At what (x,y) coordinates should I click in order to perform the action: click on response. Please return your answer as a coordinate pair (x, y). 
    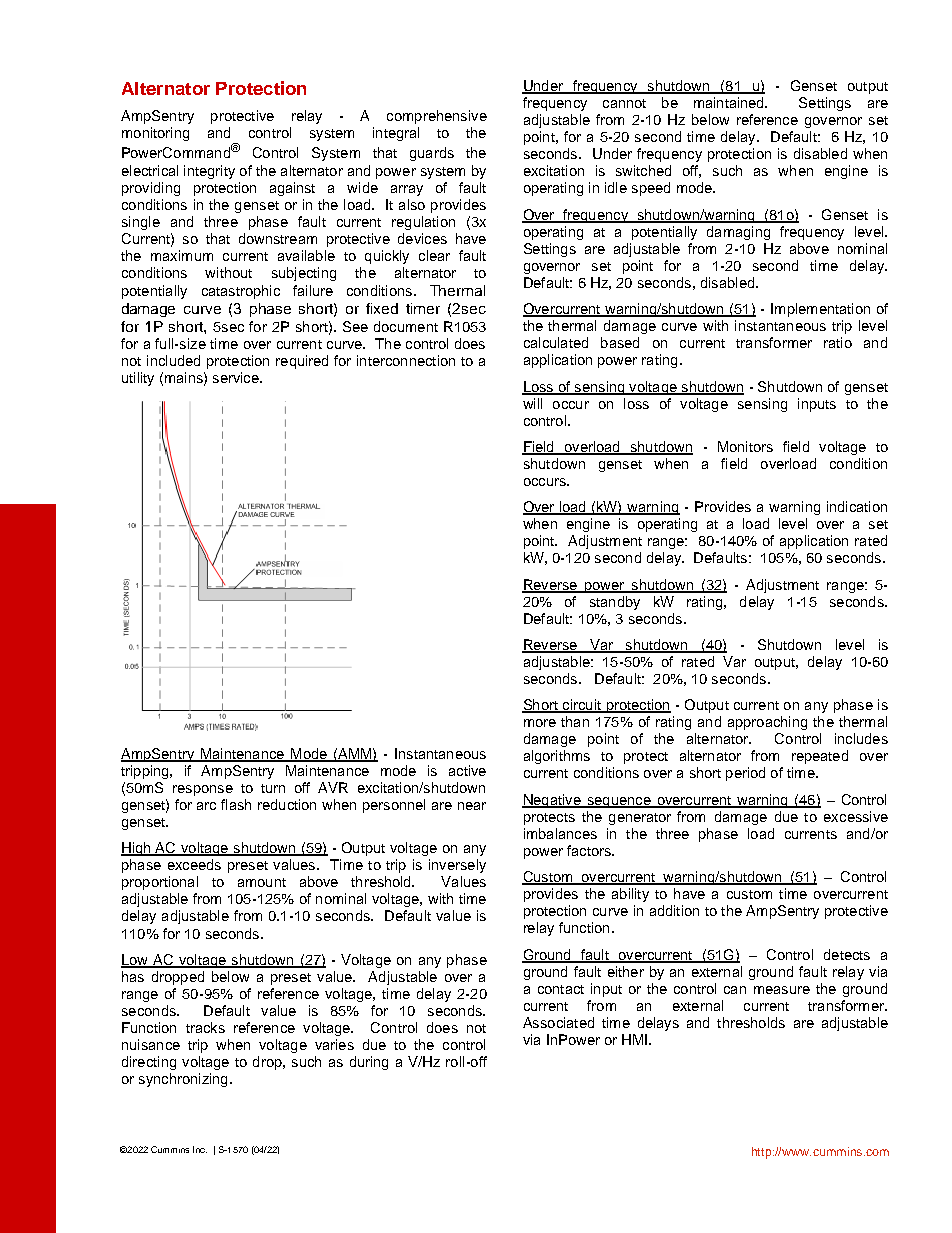
    Looking at the image, I should click on (203, 790).
